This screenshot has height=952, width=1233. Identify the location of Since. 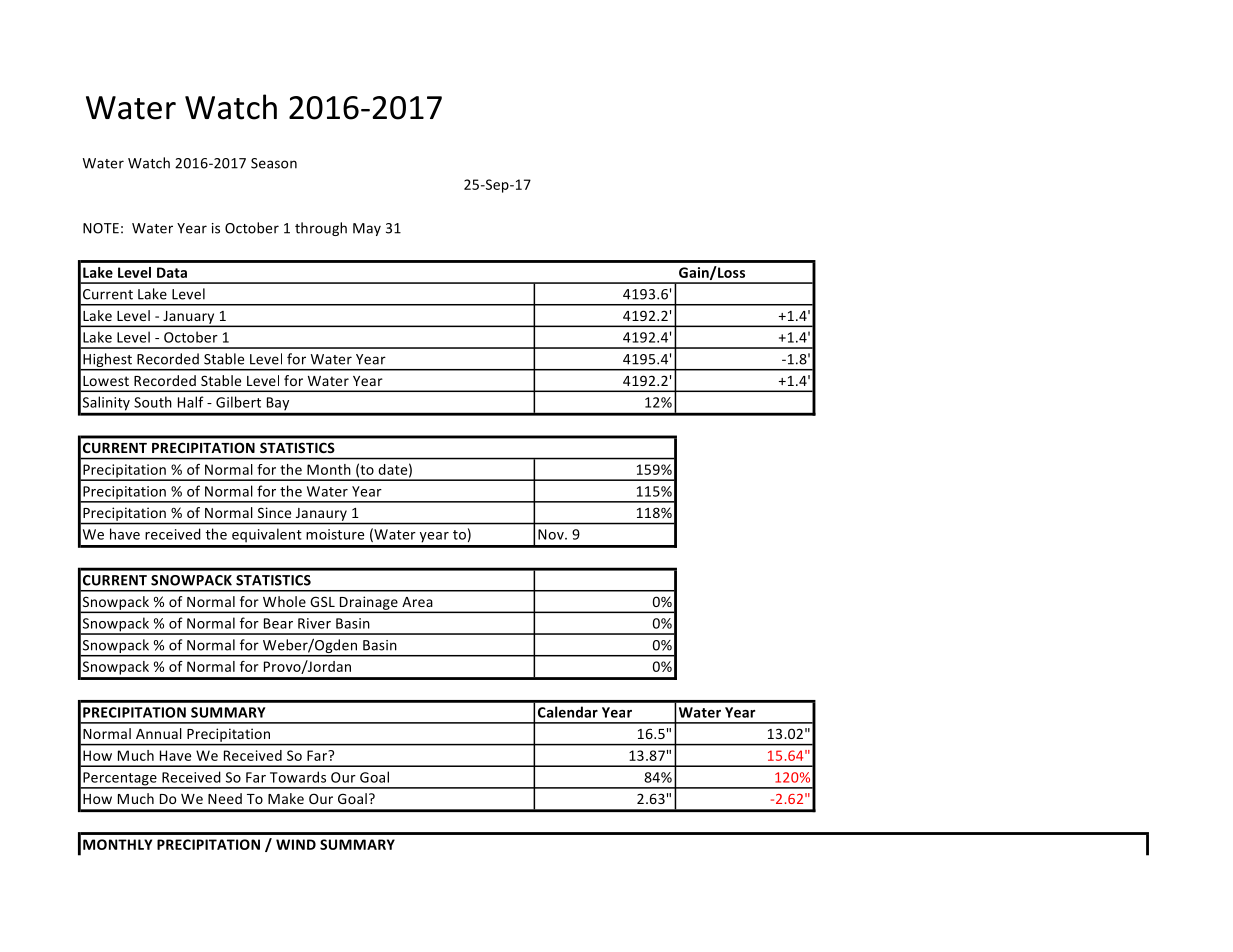
(274, 512).
